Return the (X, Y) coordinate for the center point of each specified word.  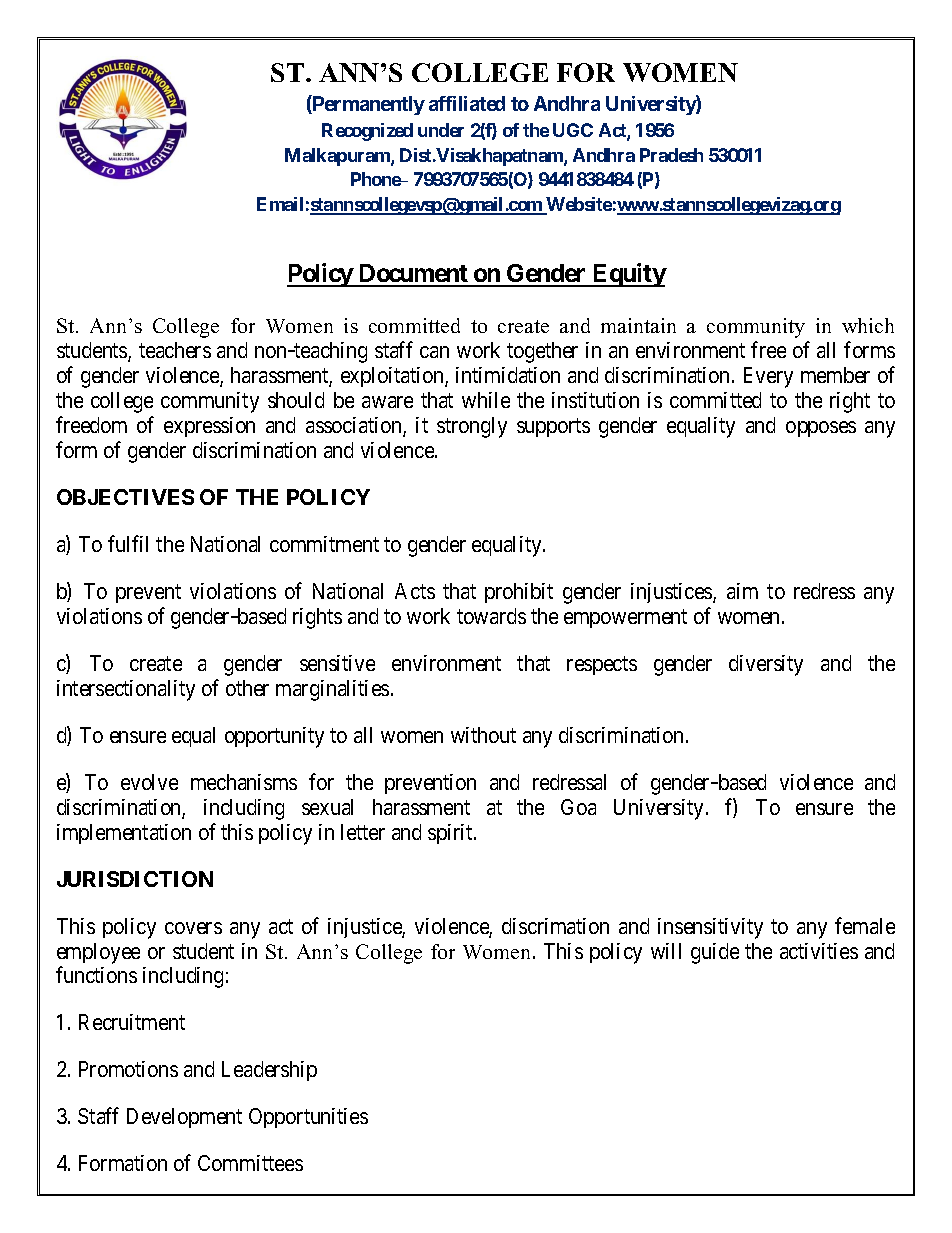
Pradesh (671, 155)
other (247, 688)
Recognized (367, 132)
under (441, 130)
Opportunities (308, 1118)
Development (184, 1118)
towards (491, 616)
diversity (766, 665)
